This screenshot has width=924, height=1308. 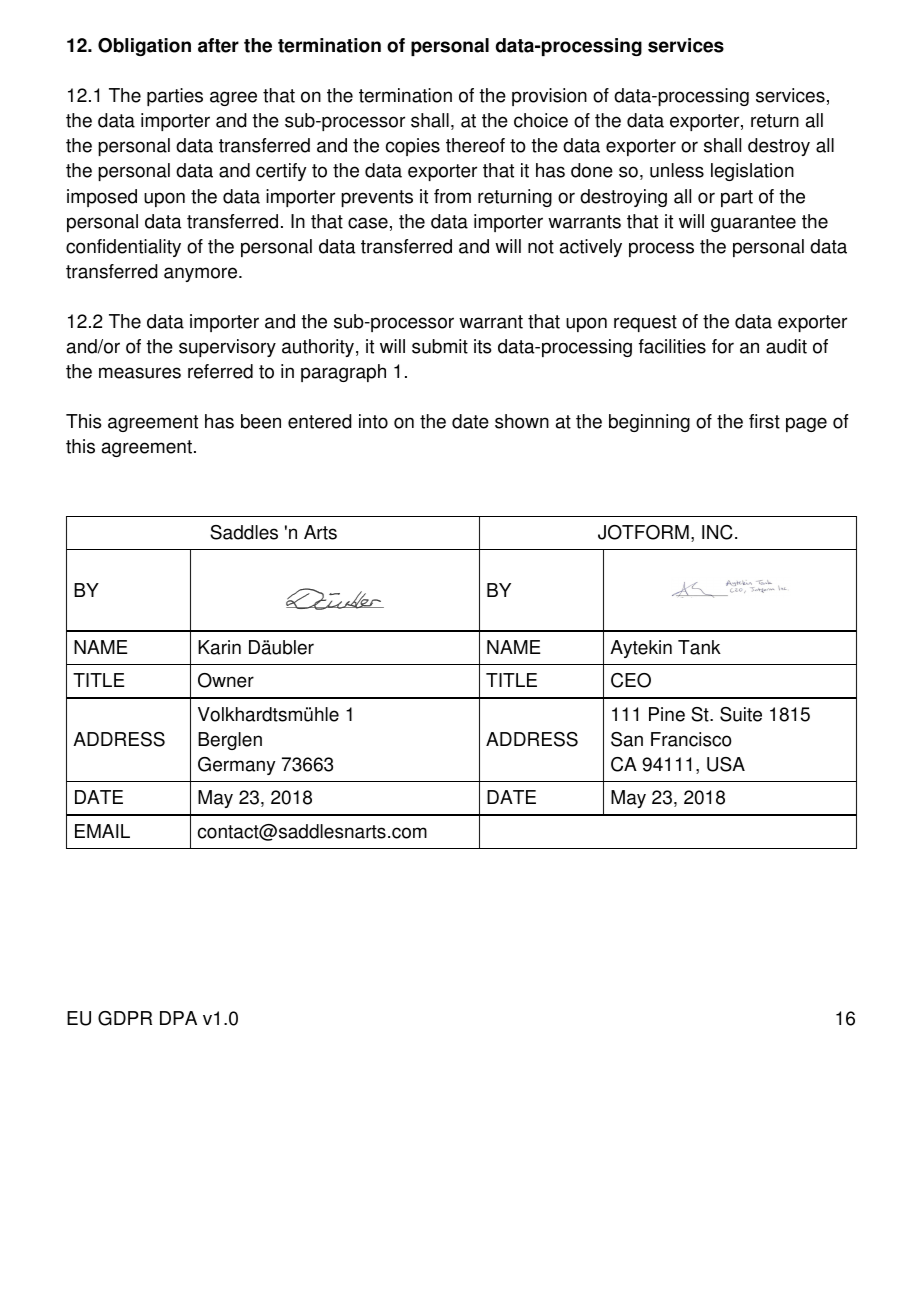 I want to click on after, so click(x=218, y=45).
